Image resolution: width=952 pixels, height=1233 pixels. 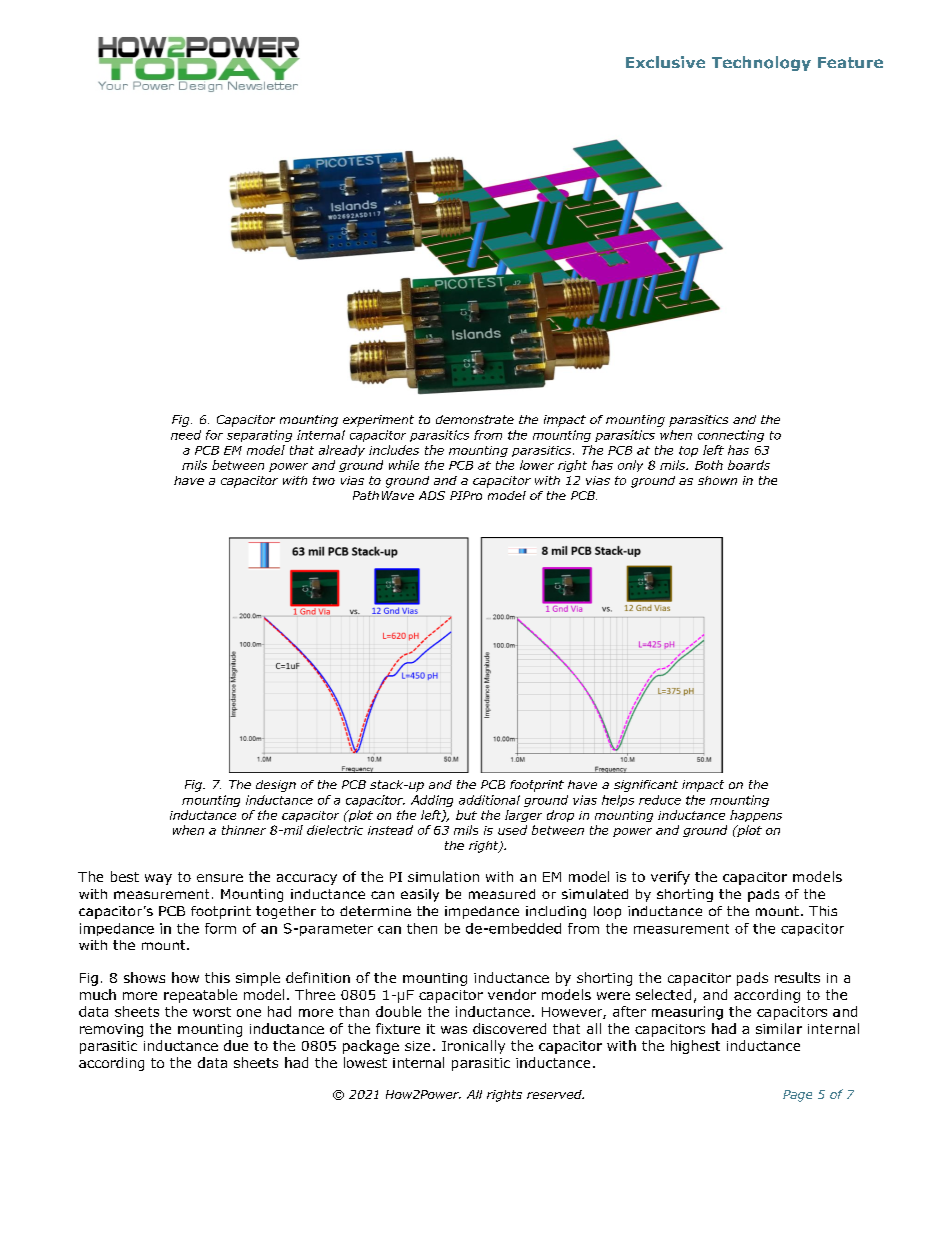 I want to click on design, so click(x=276, y=786).
